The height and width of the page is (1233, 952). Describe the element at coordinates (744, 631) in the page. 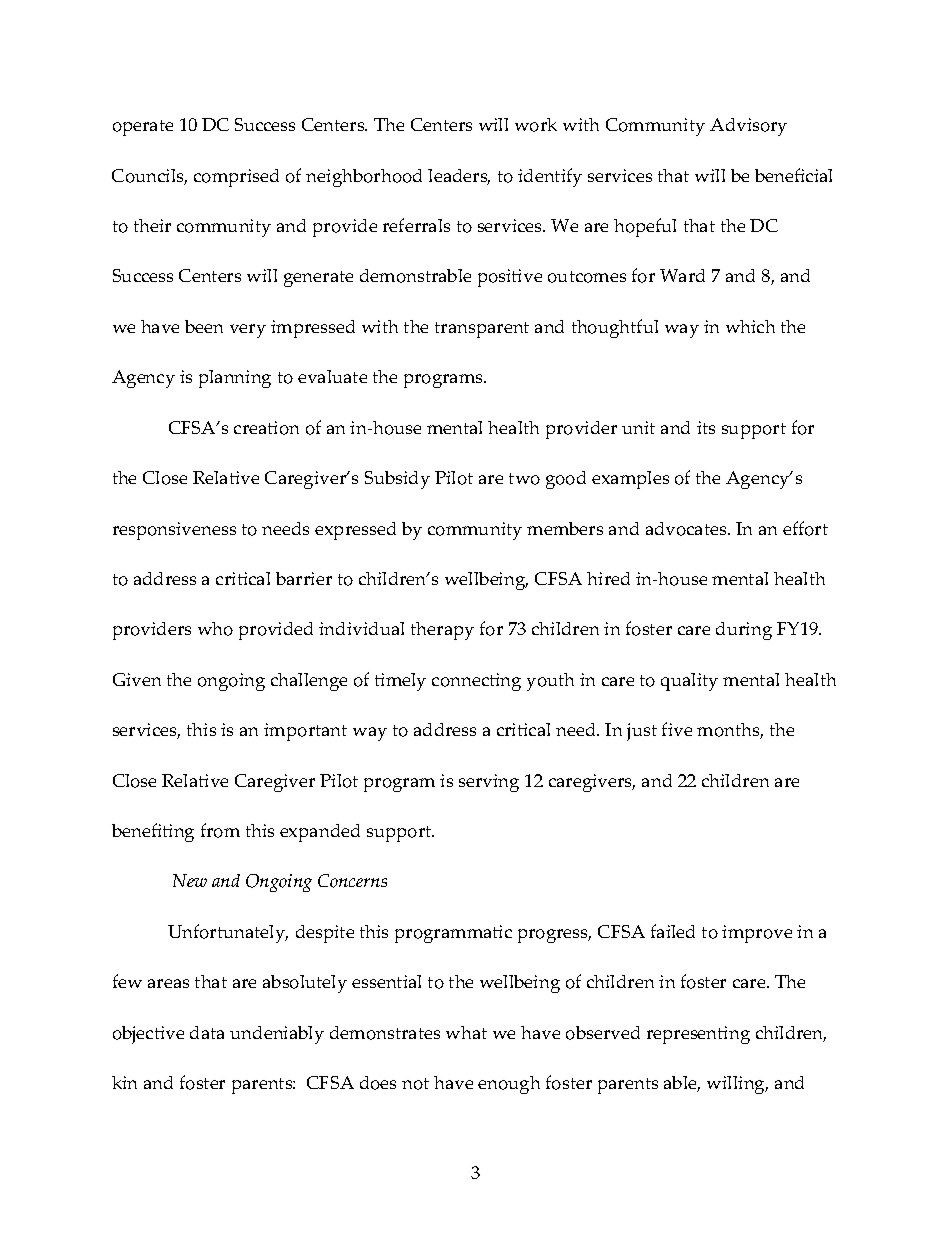

I see `during` at that location.
